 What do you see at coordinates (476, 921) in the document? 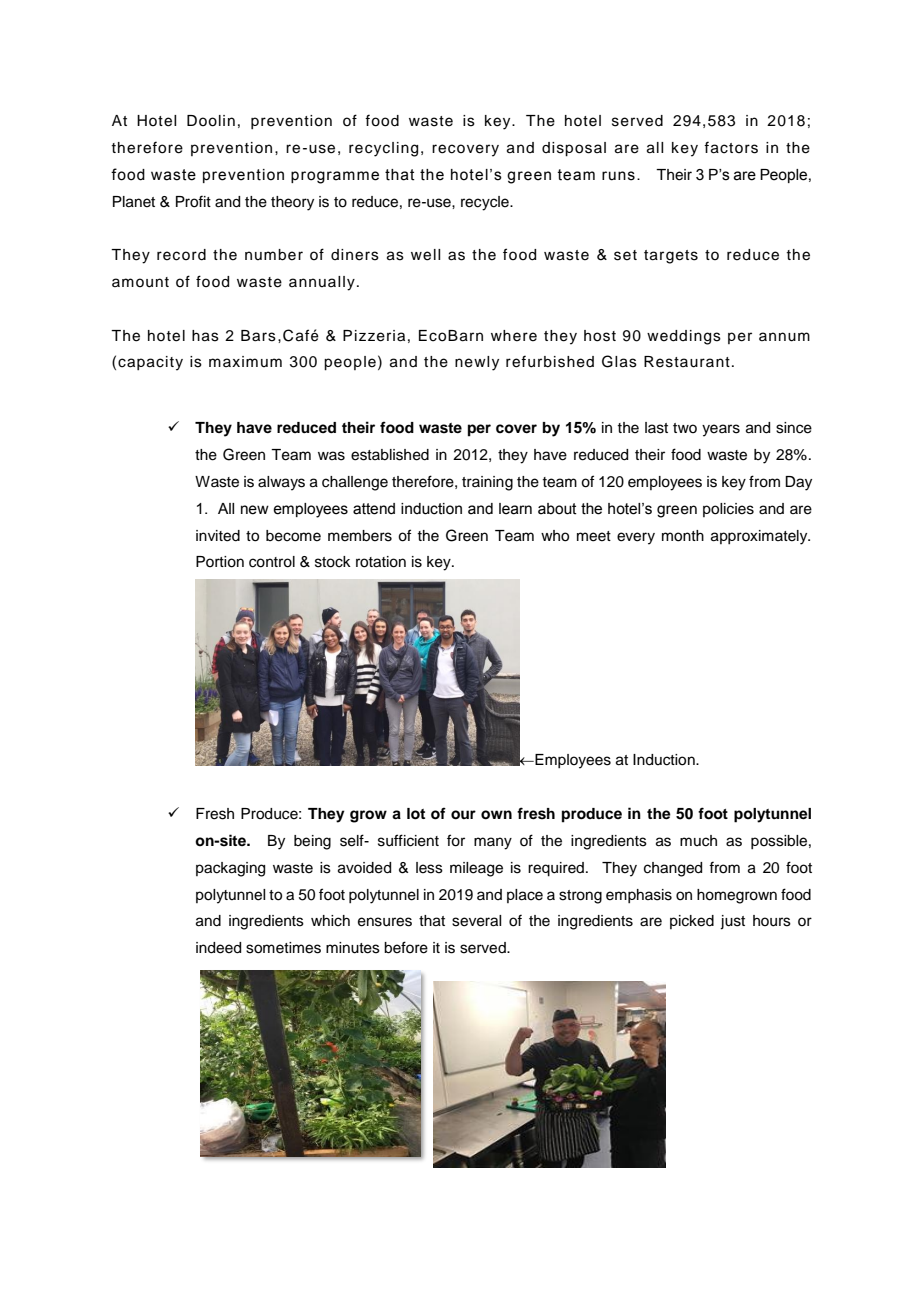
I see `several` at bounding box center [476, 921].
